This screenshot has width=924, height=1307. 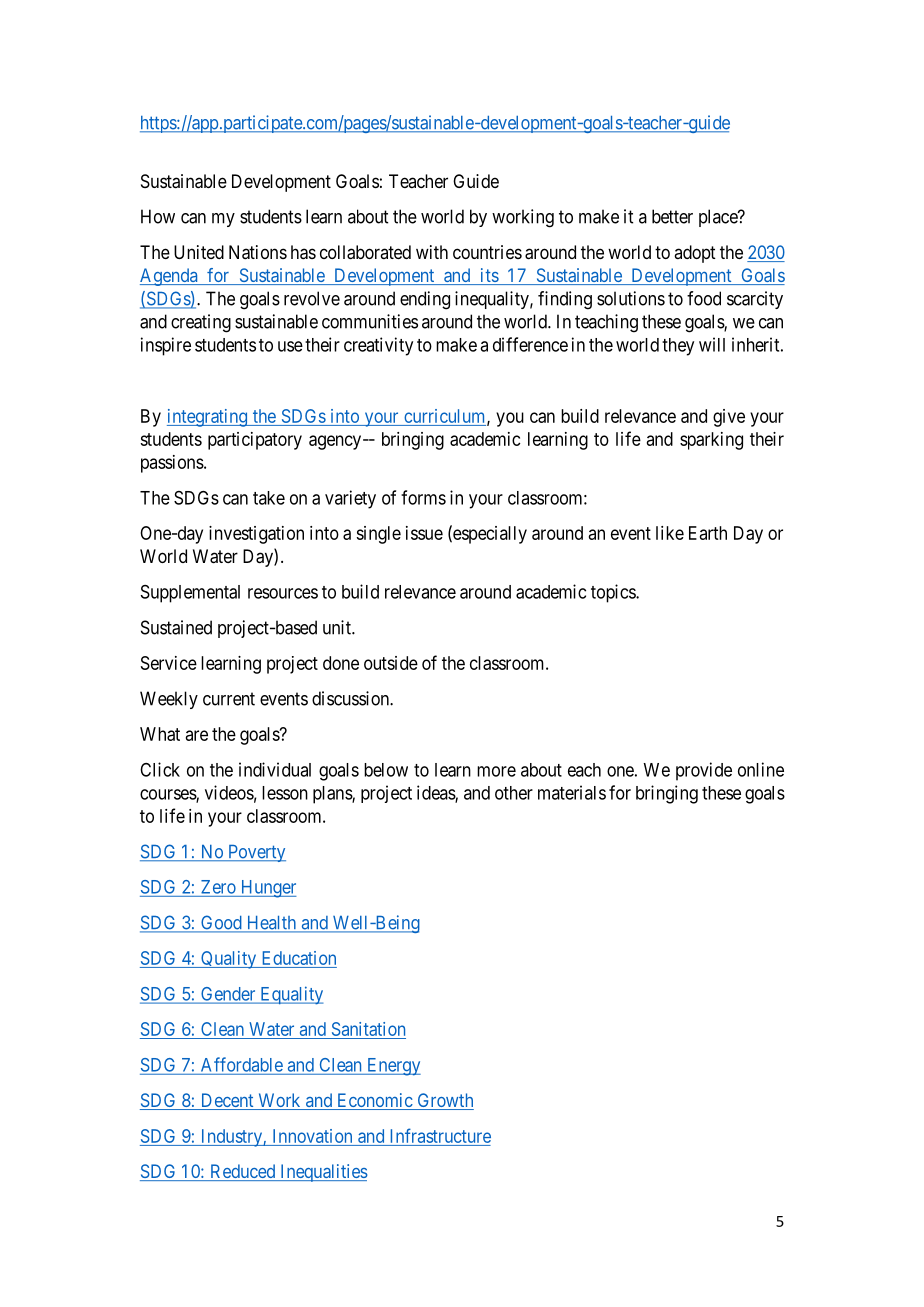 What do you see at coordinates (258, 252) in the screenshot?
I see `Nations` at bounding box center [258, 252].
